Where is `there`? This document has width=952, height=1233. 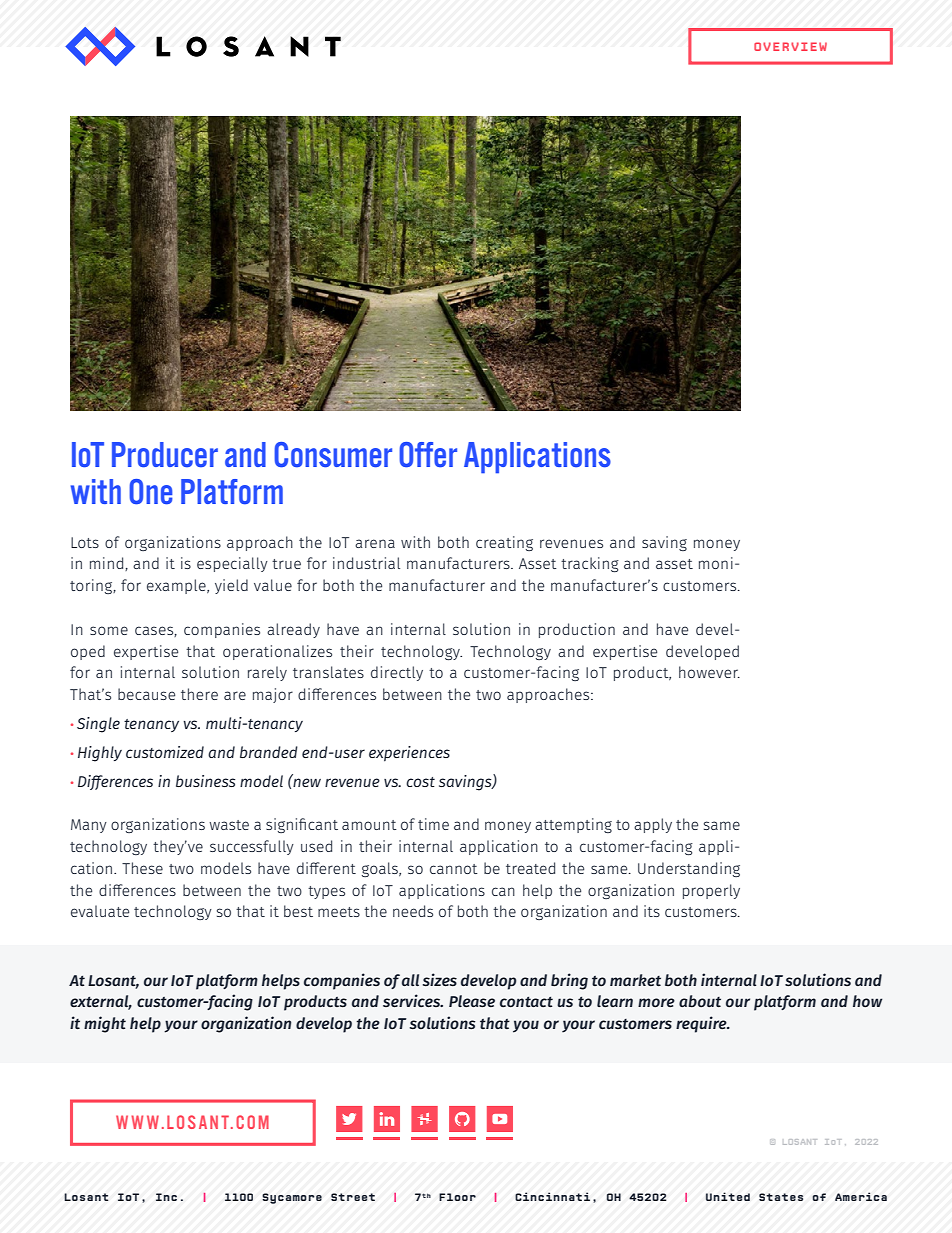
there is located at coordinates (199, 694).
